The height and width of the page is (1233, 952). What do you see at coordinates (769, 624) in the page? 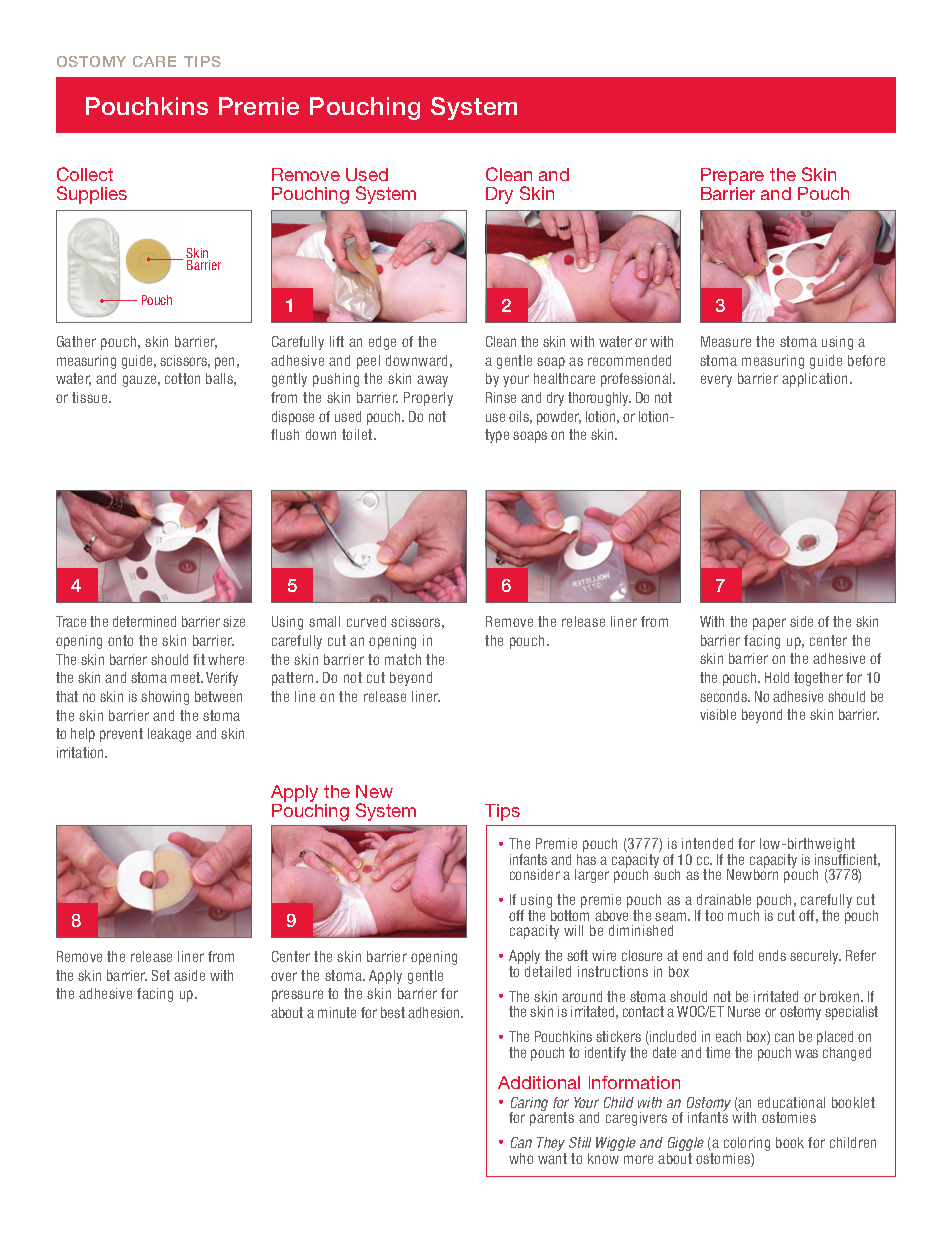
I see `paper` at bounding box center [769, 624].
